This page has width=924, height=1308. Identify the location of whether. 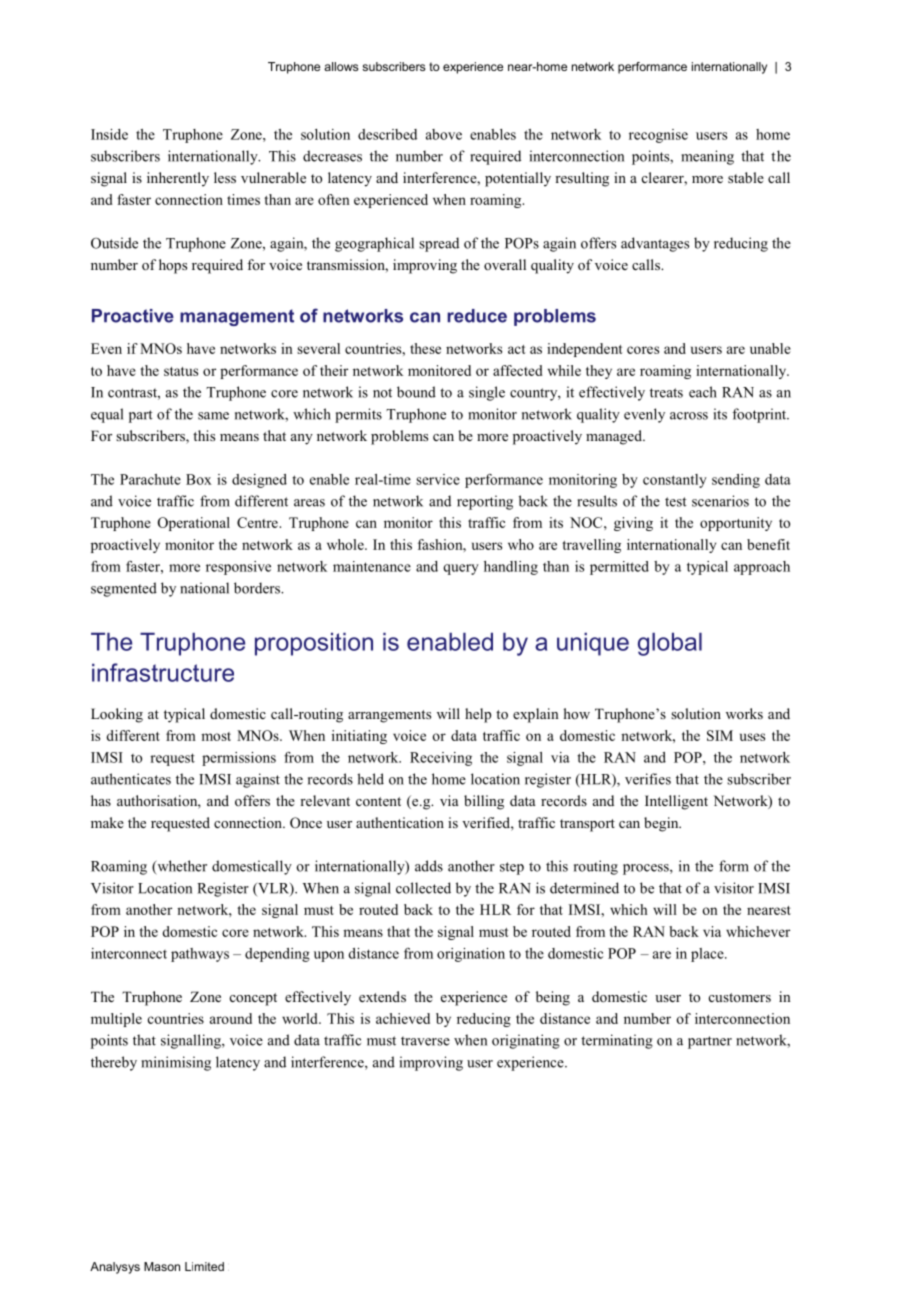
(181, 867).
